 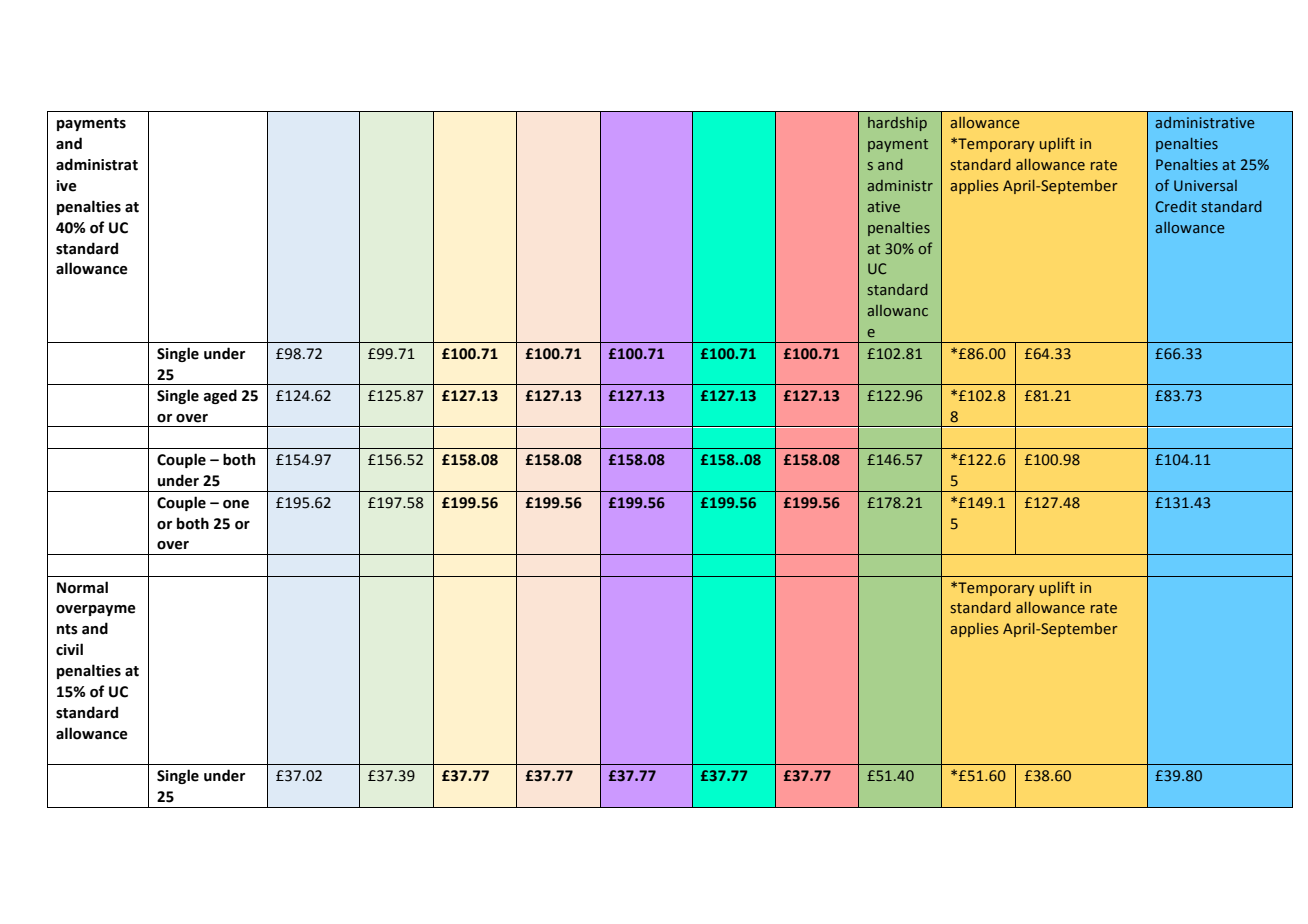 I want to click on Normal, so click(x=82, y=587).
